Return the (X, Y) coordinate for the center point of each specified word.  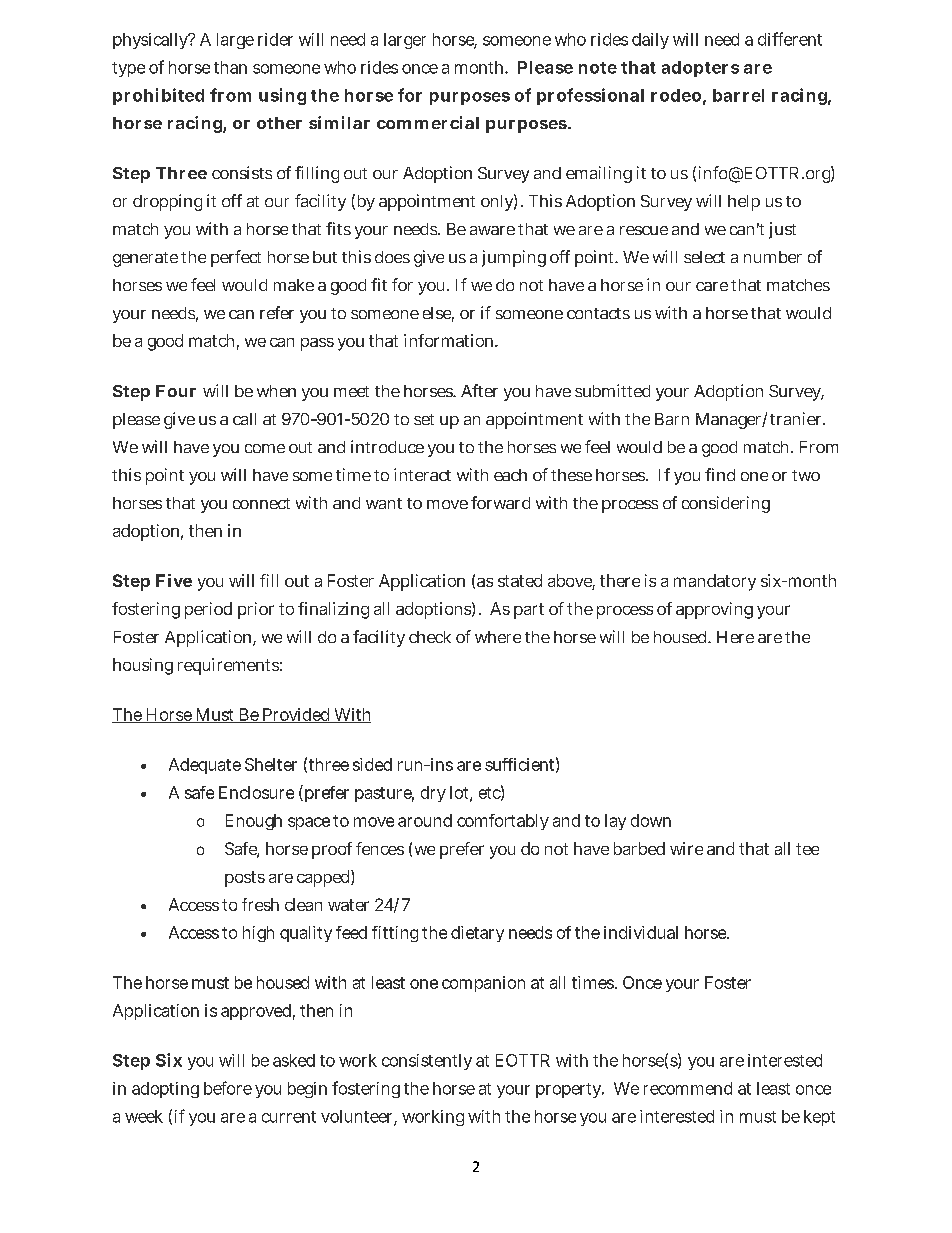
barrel (738, 95)
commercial (428, 122)
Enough (254, 822)
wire (686, 848)
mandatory (715, 582)
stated (520, 580)
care (712, 286)
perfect (236, 258)
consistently (427, 1062)
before (228, 1088)
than (230, 67)
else (438, 314)
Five (174, 580)
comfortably (503, 822)
